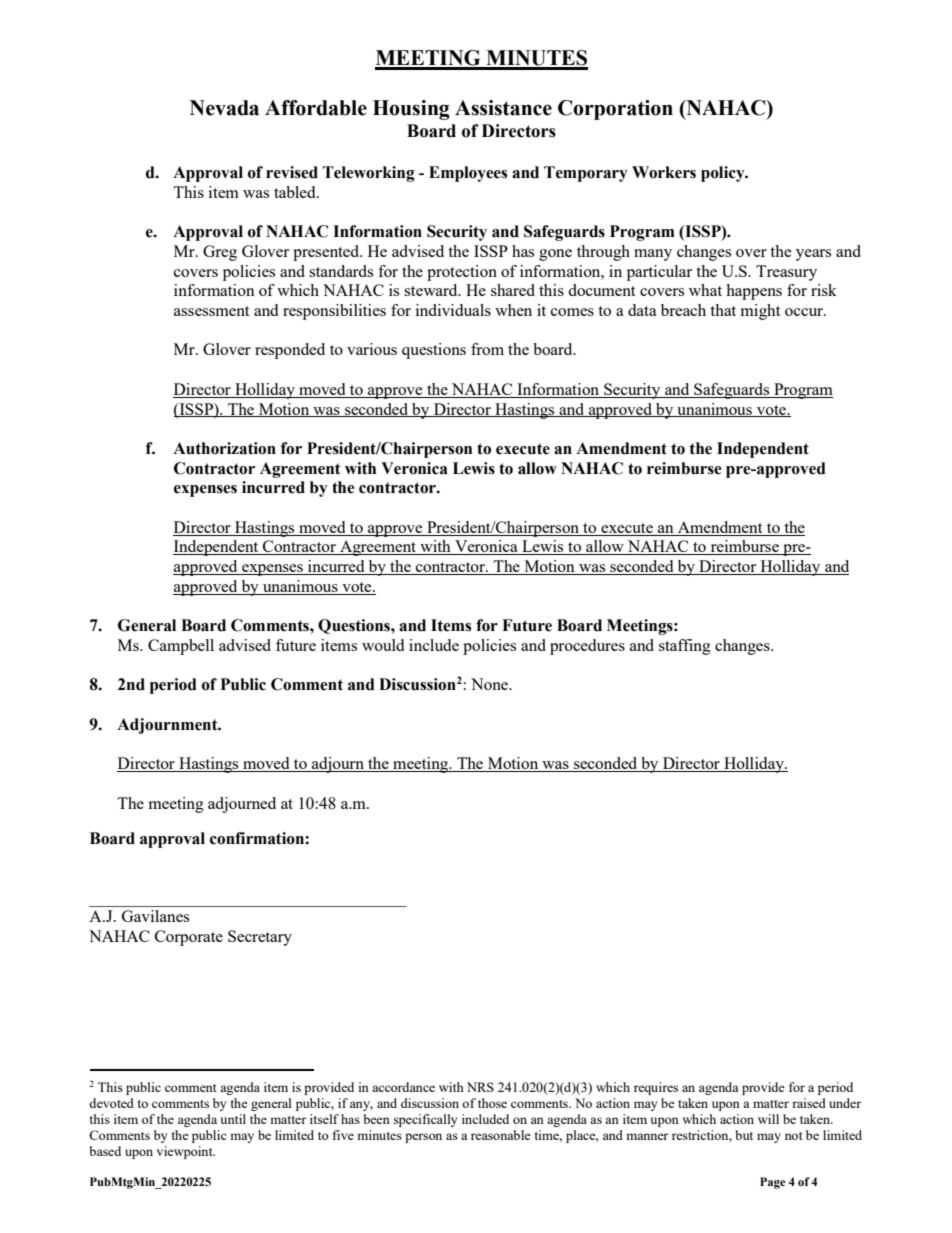 The width and height of the page is (952, 1233). I want to click on reasonable, so click(501, 1135).
